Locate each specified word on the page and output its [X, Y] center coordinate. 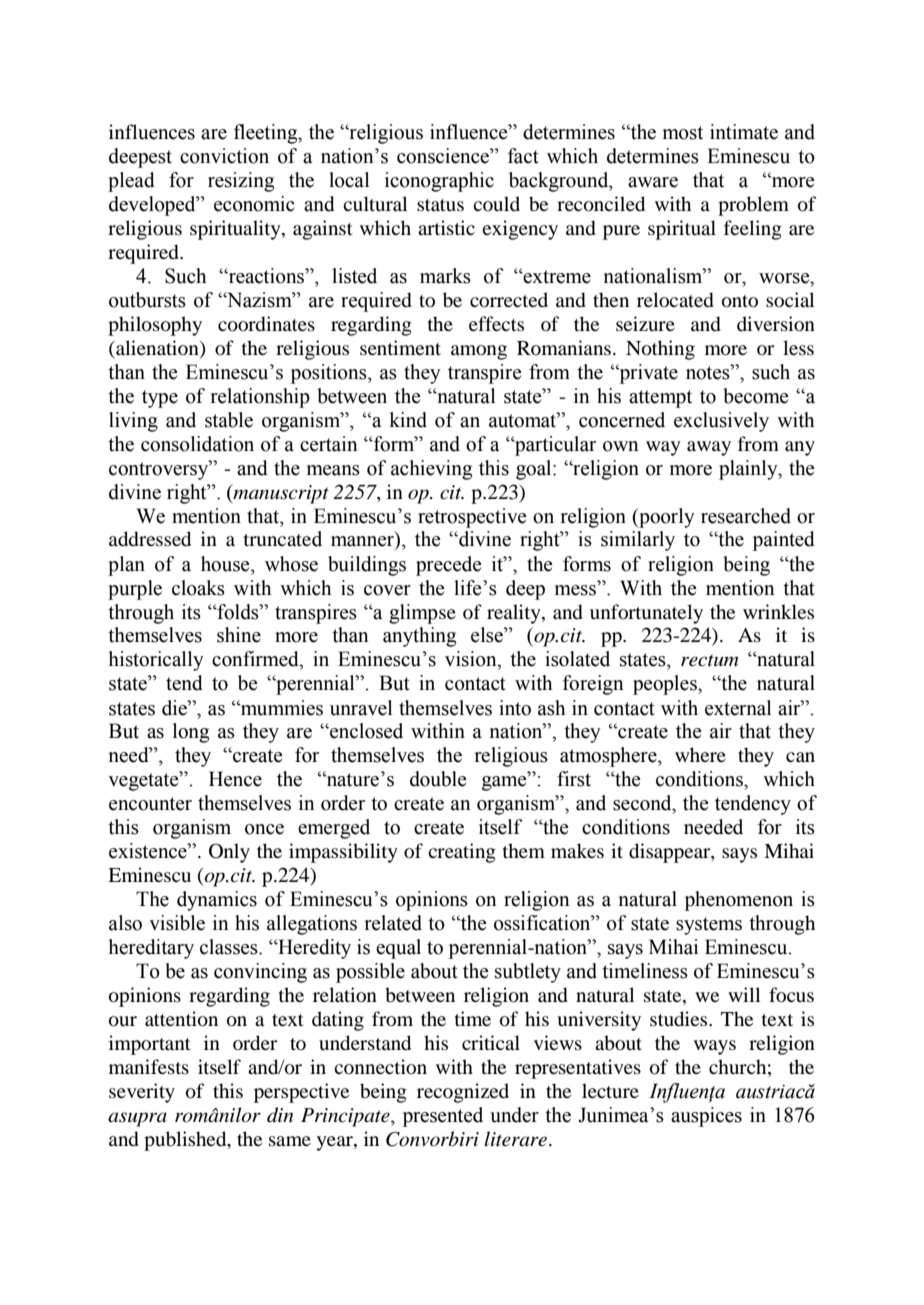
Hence [235, 779]
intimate [744, 132]
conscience [444, 156]
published [186, 1141]
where [700, 754]
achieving [431, 470]
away [709, 448]
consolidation [197, 444]
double [438, 779]
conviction [224, 156]
